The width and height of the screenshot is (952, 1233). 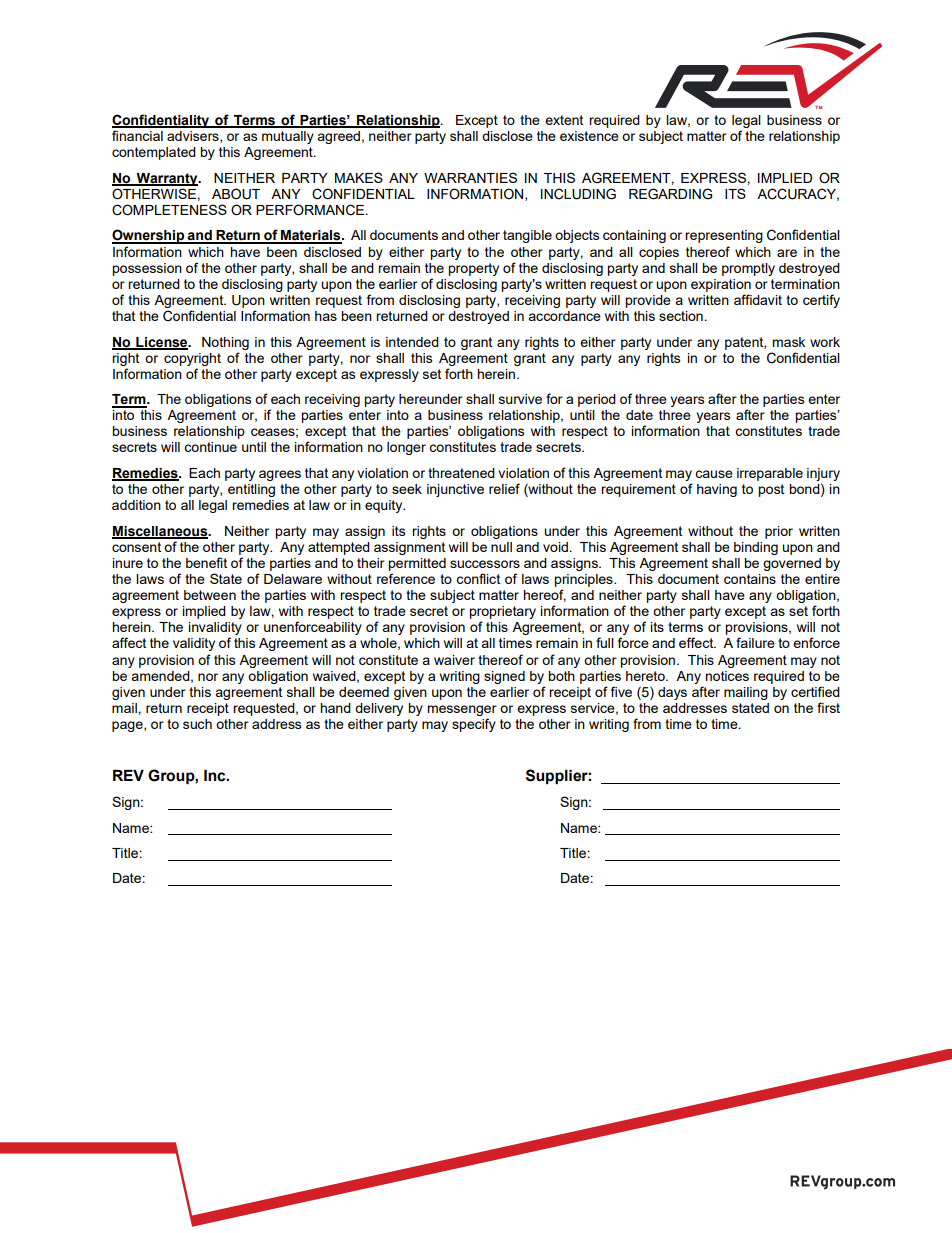 I want to click on advisers, so click(x=194, y=137).
